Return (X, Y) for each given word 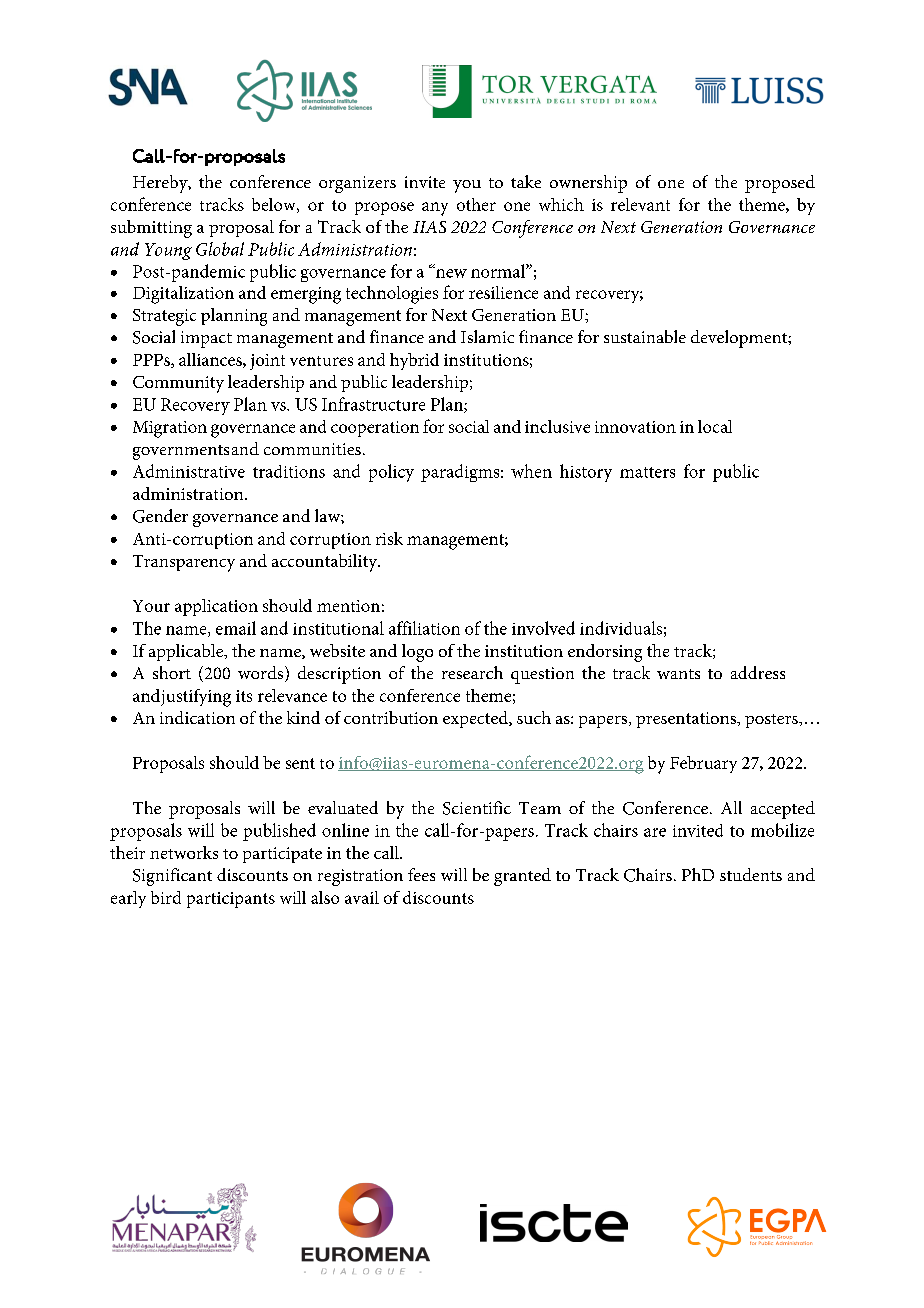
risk (389, 538)
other (476, 204)
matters (647, 472)
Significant (172, 877)
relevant (640, 204)
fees (421, 874)
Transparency (184, 563)
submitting (151, 229)
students (751, 874)
